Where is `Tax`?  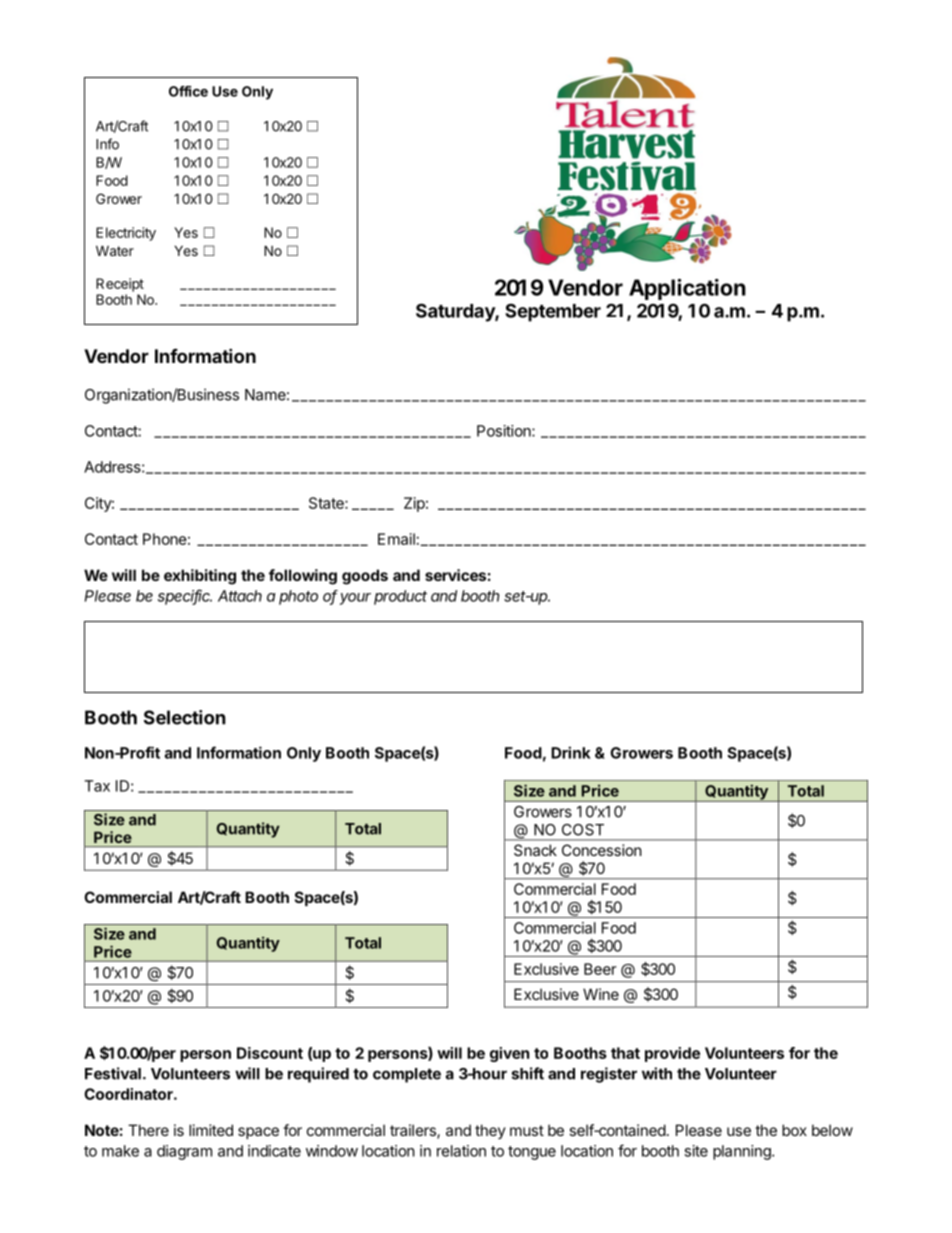 Tax is located at coordinates (97, 786).
